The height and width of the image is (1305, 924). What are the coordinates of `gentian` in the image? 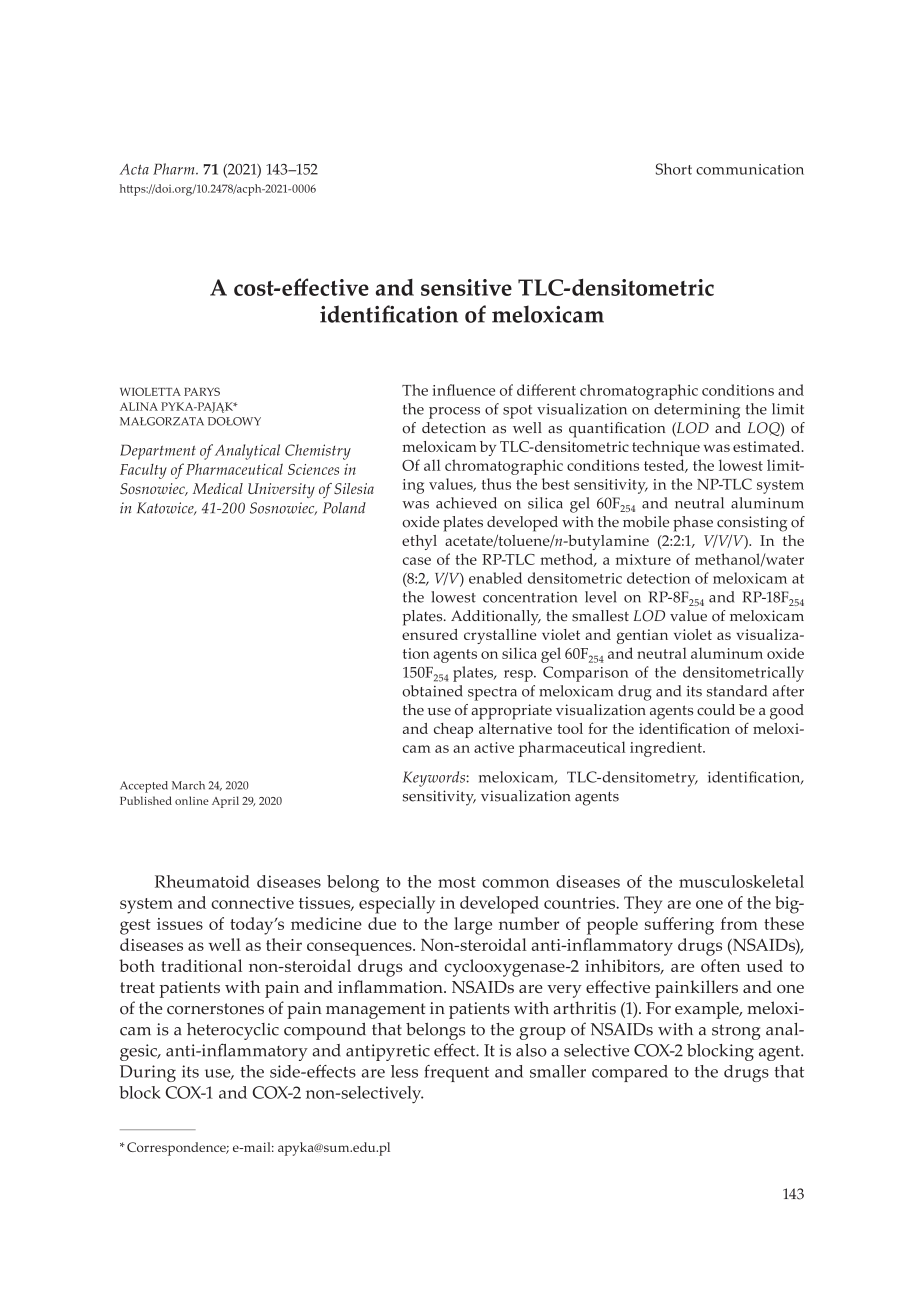 It's located at (642, 636).
